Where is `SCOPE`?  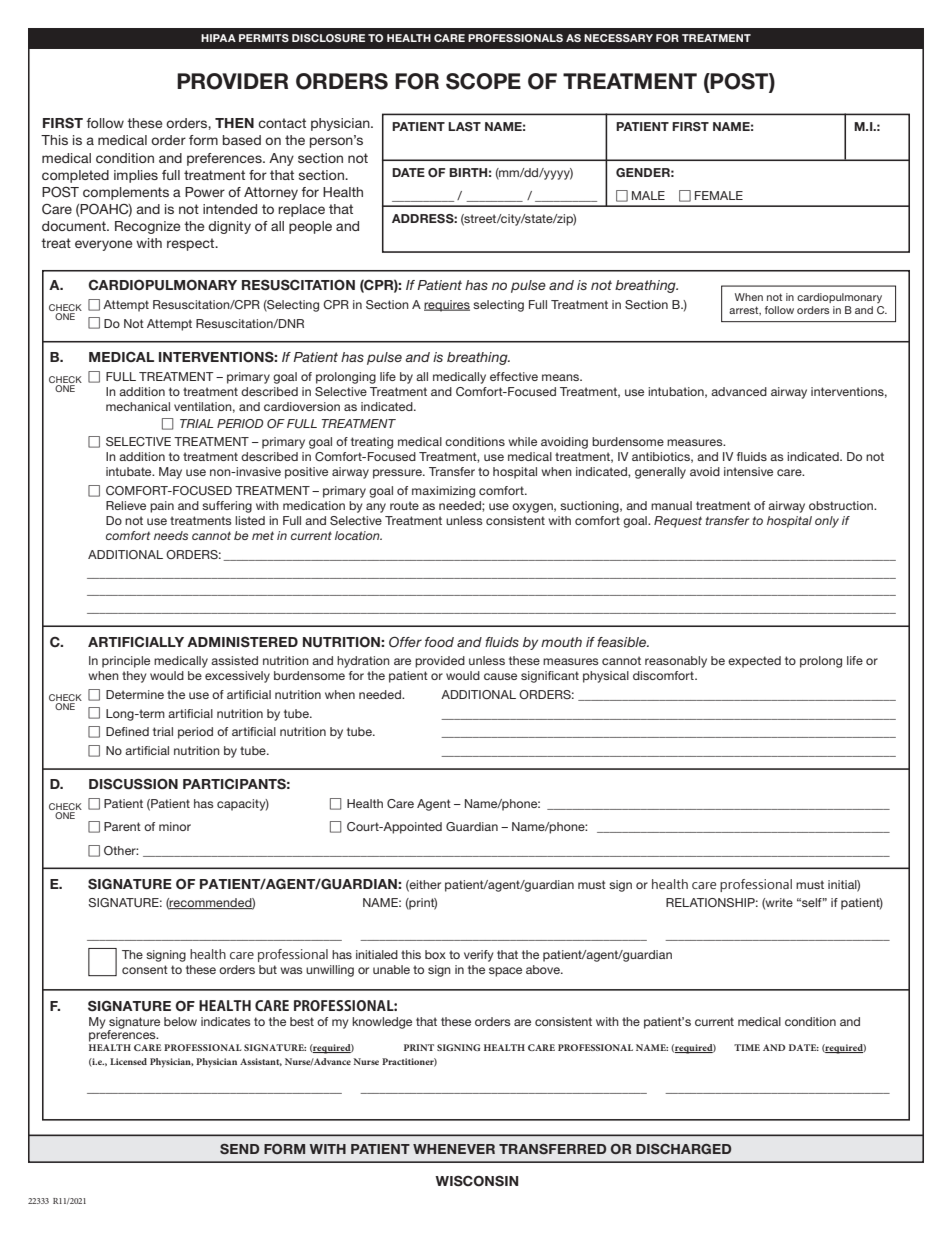
SCOPE is located at coordinates (483, 81).
